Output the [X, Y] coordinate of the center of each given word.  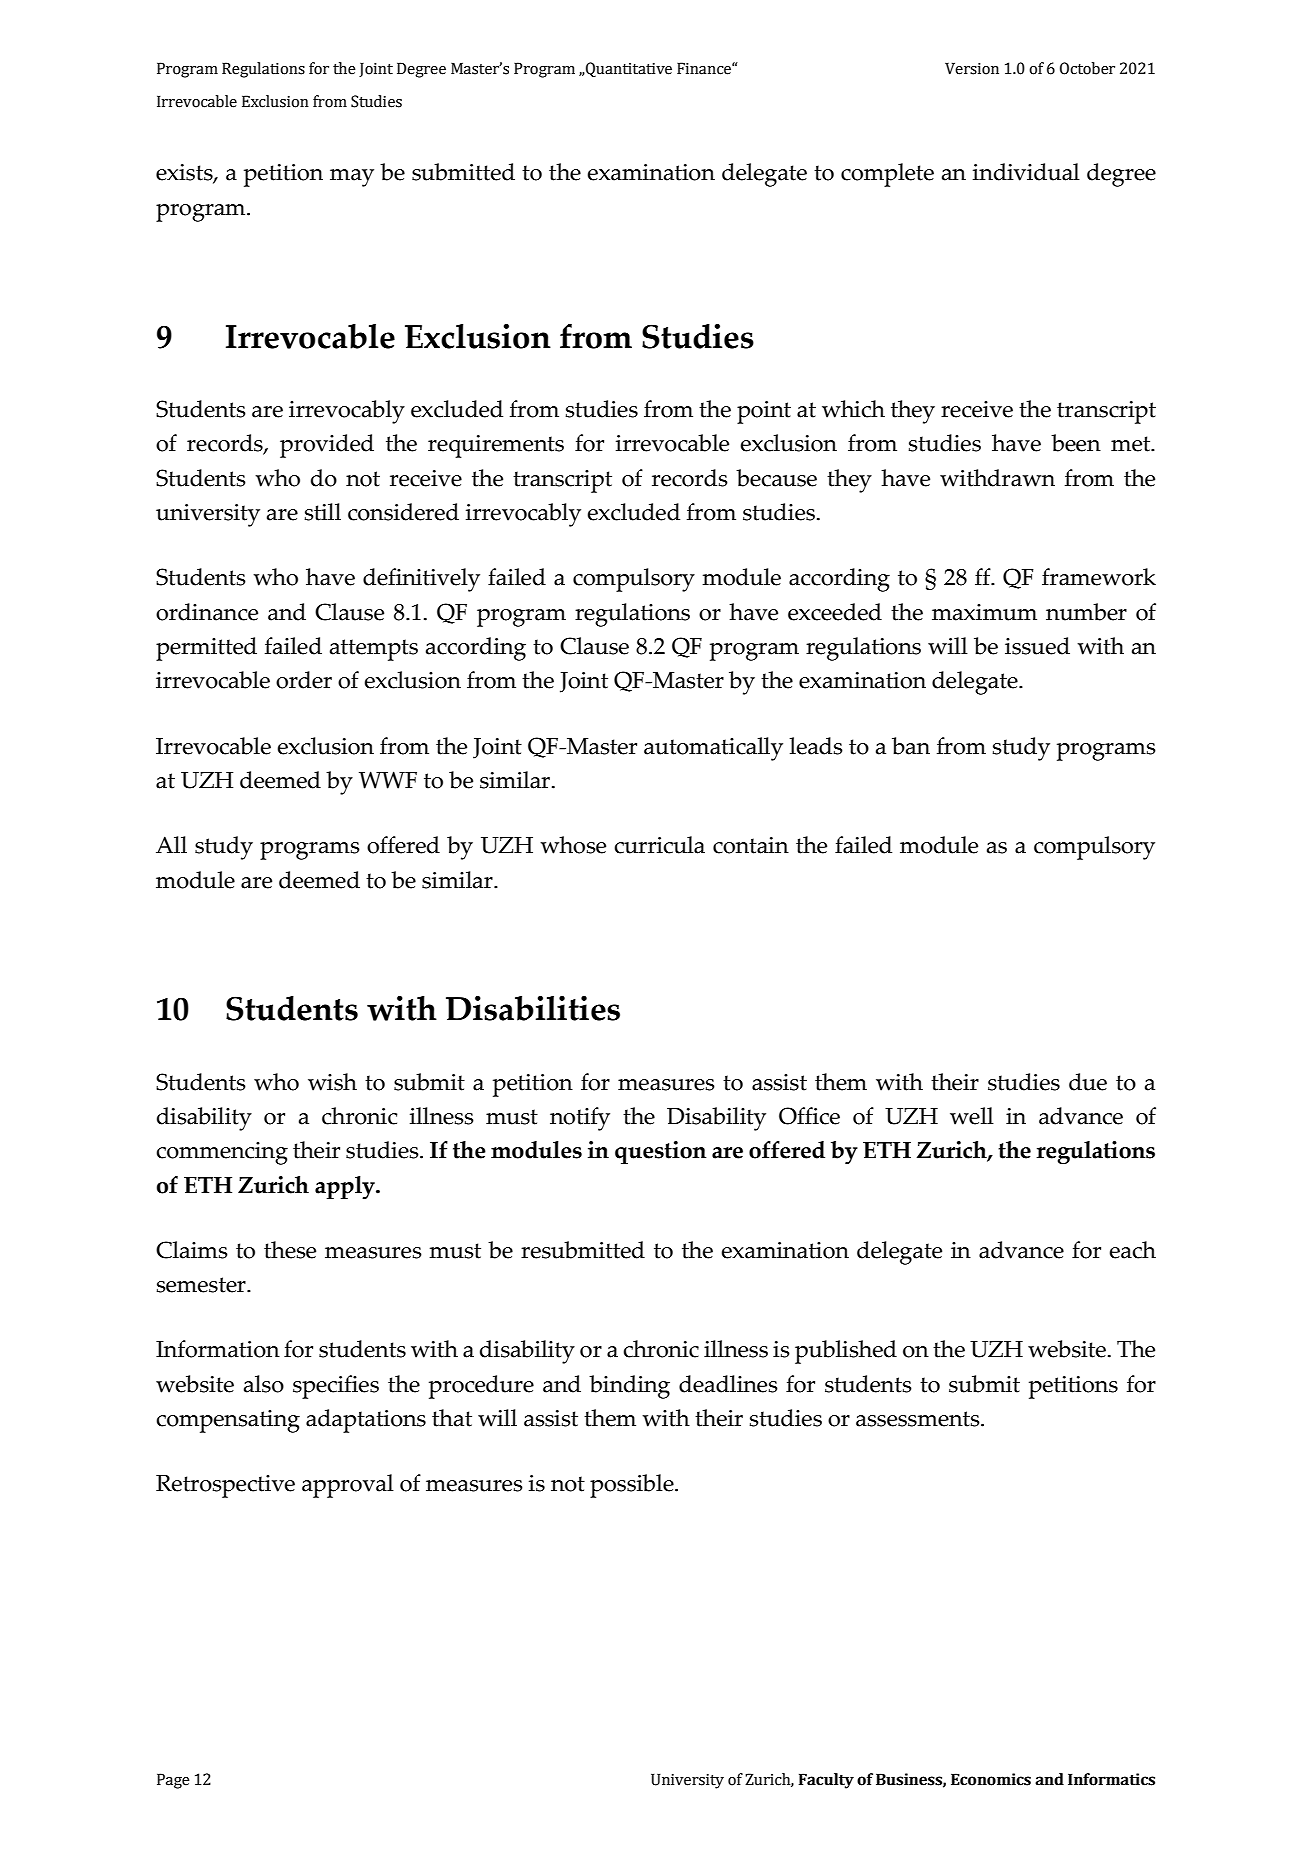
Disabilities [533, 1008]
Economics [991, 1779]
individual [1026, 172]
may [352, 178]
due [1088, 1082]
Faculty [826, 1781]
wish [332, 1082]
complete [887, 175]
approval [348, 1486]
